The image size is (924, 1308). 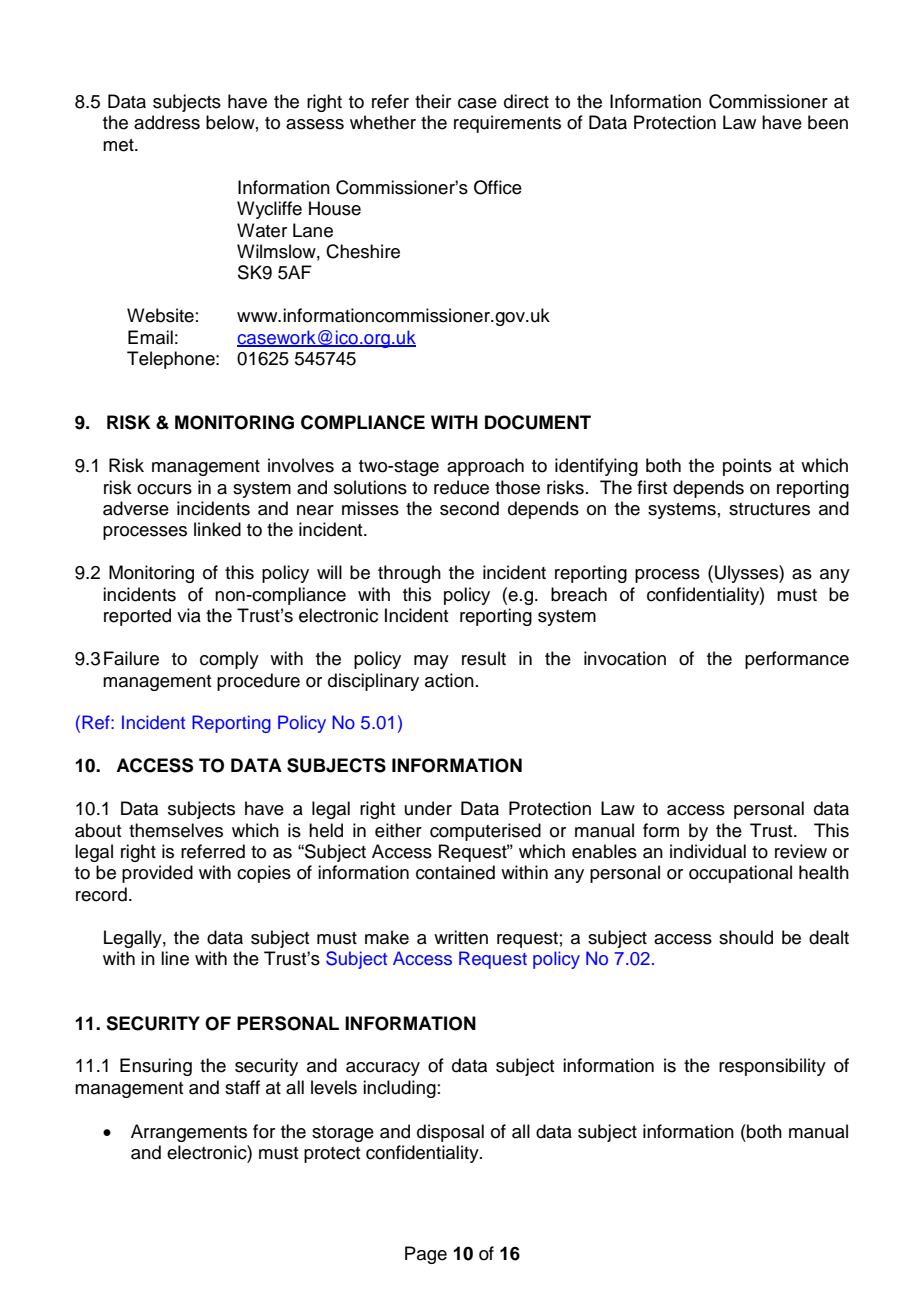 I want to click on should, so click(x=746, y=937).
